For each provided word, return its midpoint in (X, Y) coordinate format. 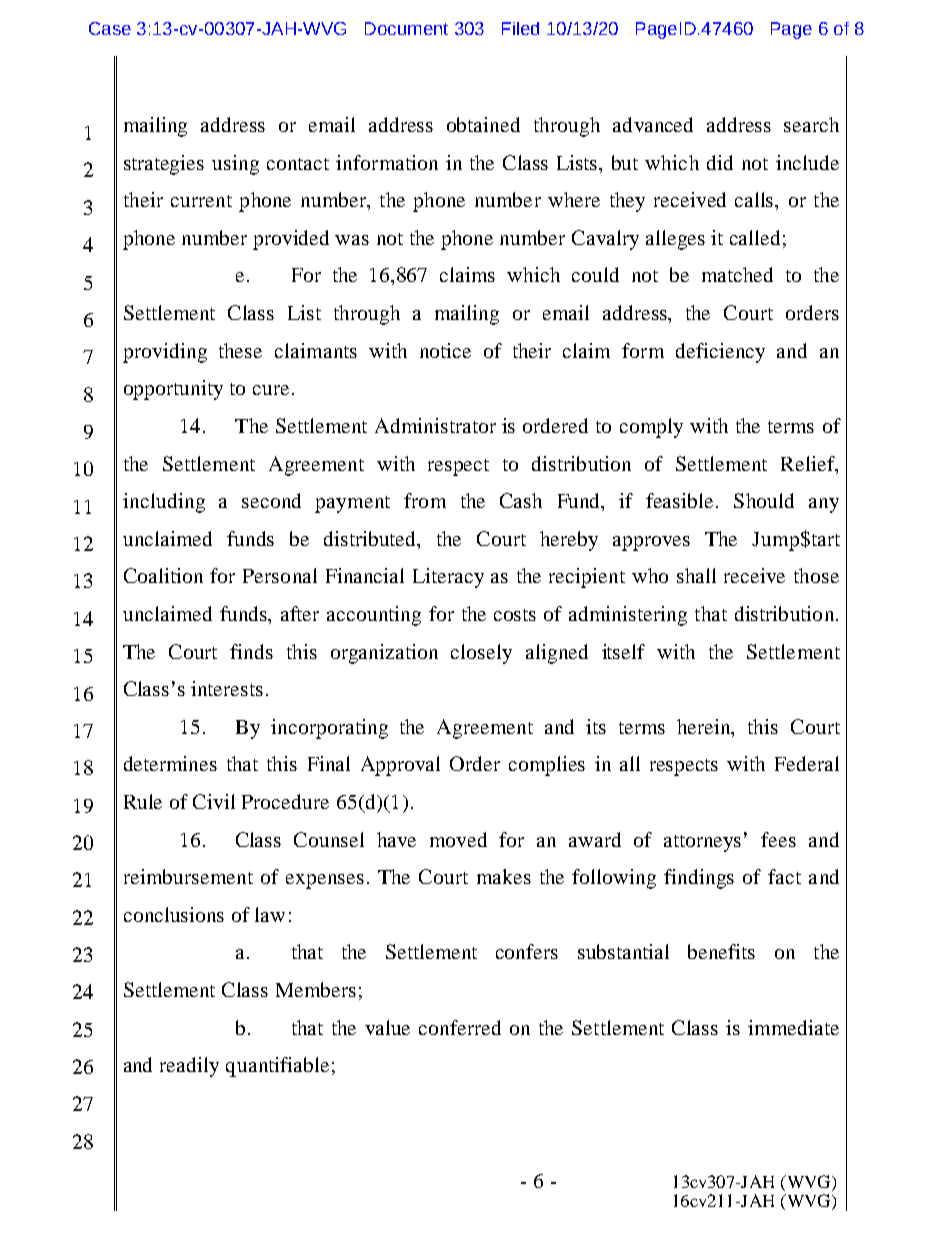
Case (110, 28)
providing (165, 353)
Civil (214, 801)
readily (189, 1067)
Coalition (163, 575)
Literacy (448, 578)
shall (696, 575)
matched (737, 274)
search (811, 124)
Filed (520, 28)
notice (445, 350)
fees (778, 839)
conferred (460, 1027)
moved (458, 839)
